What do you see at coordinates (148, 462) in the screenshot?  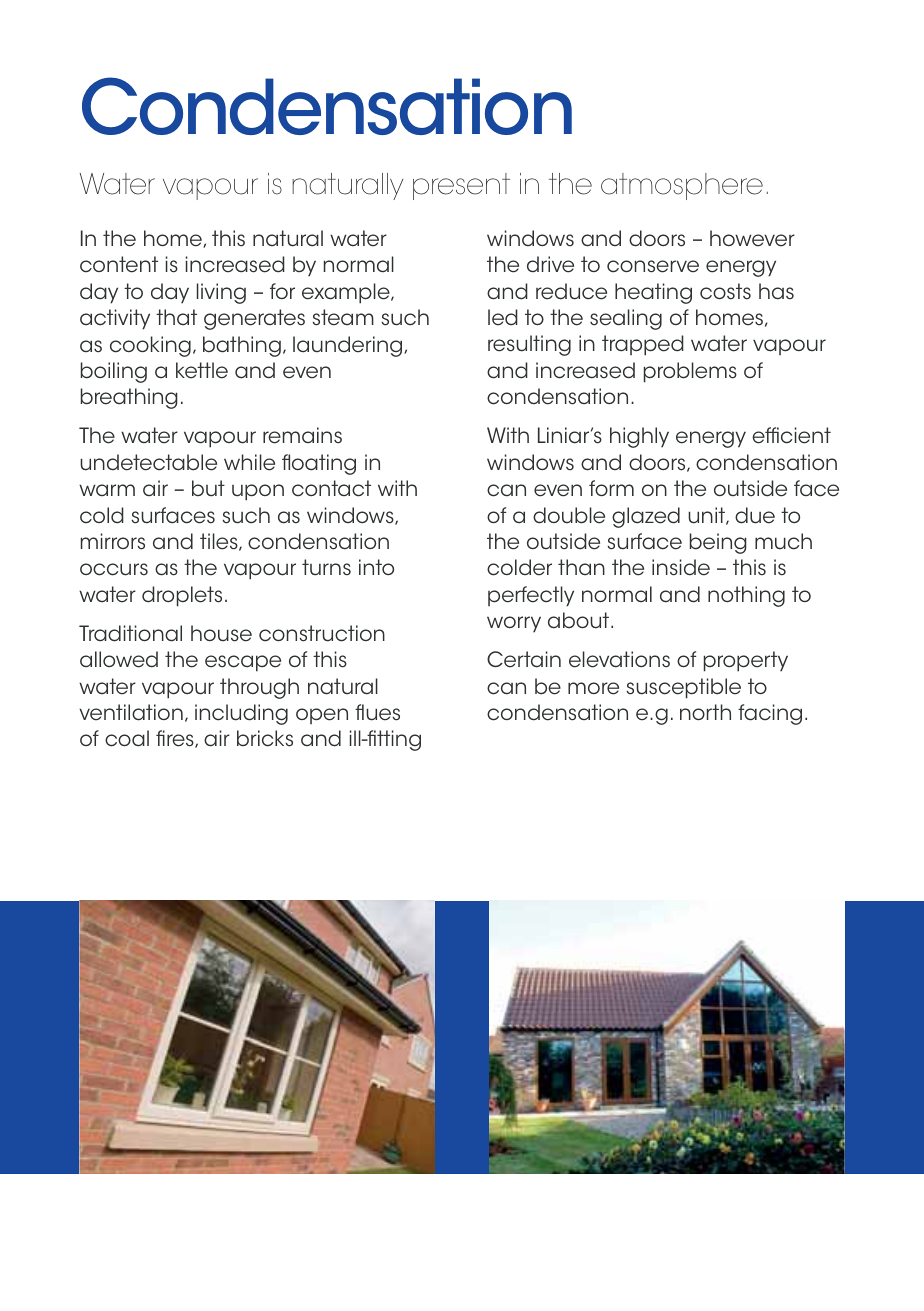 I see `undetectable` at bounding box center [148, 462].
